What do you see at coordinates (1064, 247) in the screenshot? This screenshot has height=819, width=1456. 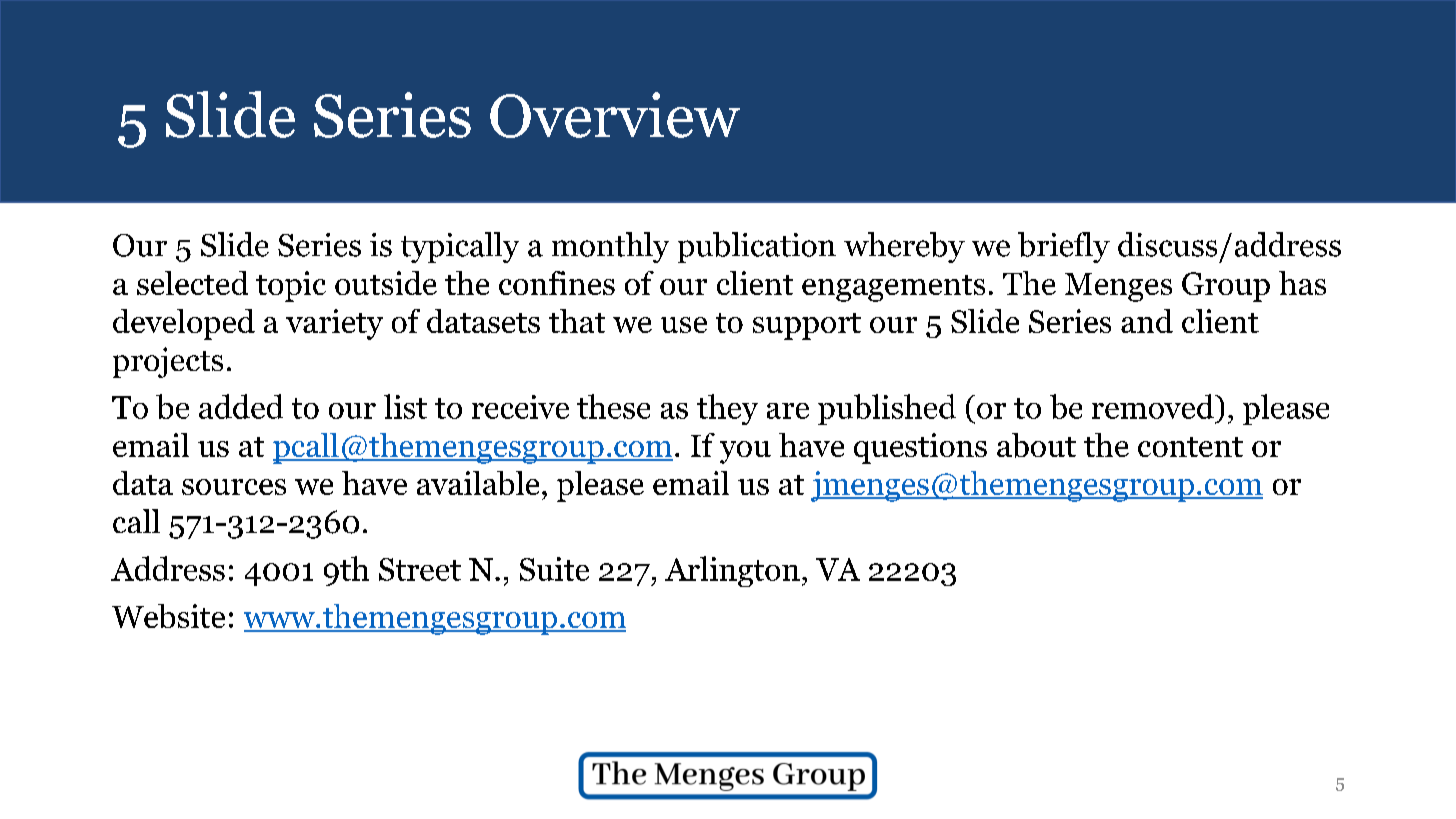 I see `briefly` at bounding box center [1064, 247].
